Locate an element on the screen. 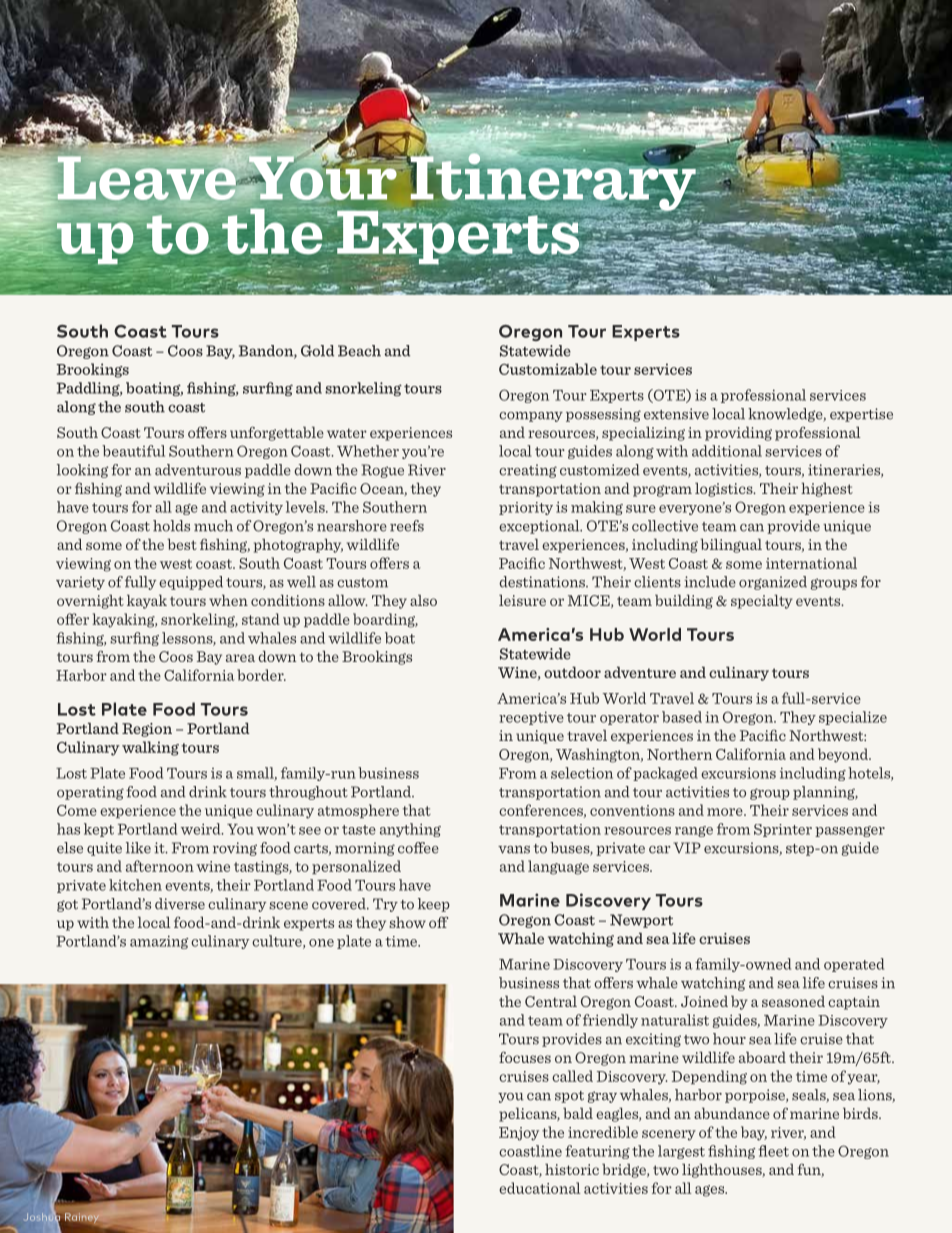  operated is located at coordinates (854, 965).
